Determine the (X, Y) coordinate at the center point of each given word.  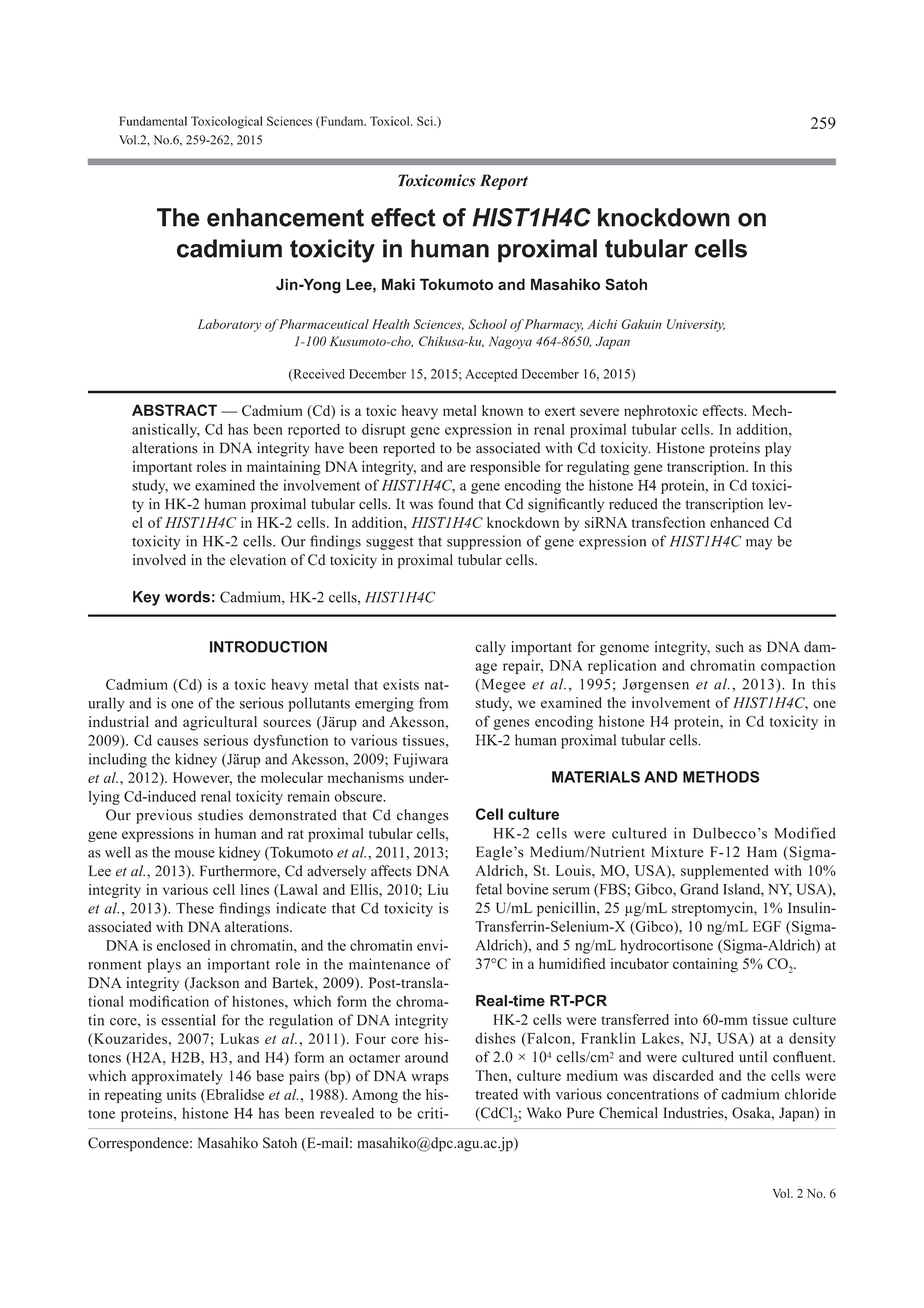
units (181, 1094)
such (730, 647)
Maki (398, 284)
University (696, 325)
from (433, 703)
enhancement (285, 217)
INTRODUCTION (268, 647)
